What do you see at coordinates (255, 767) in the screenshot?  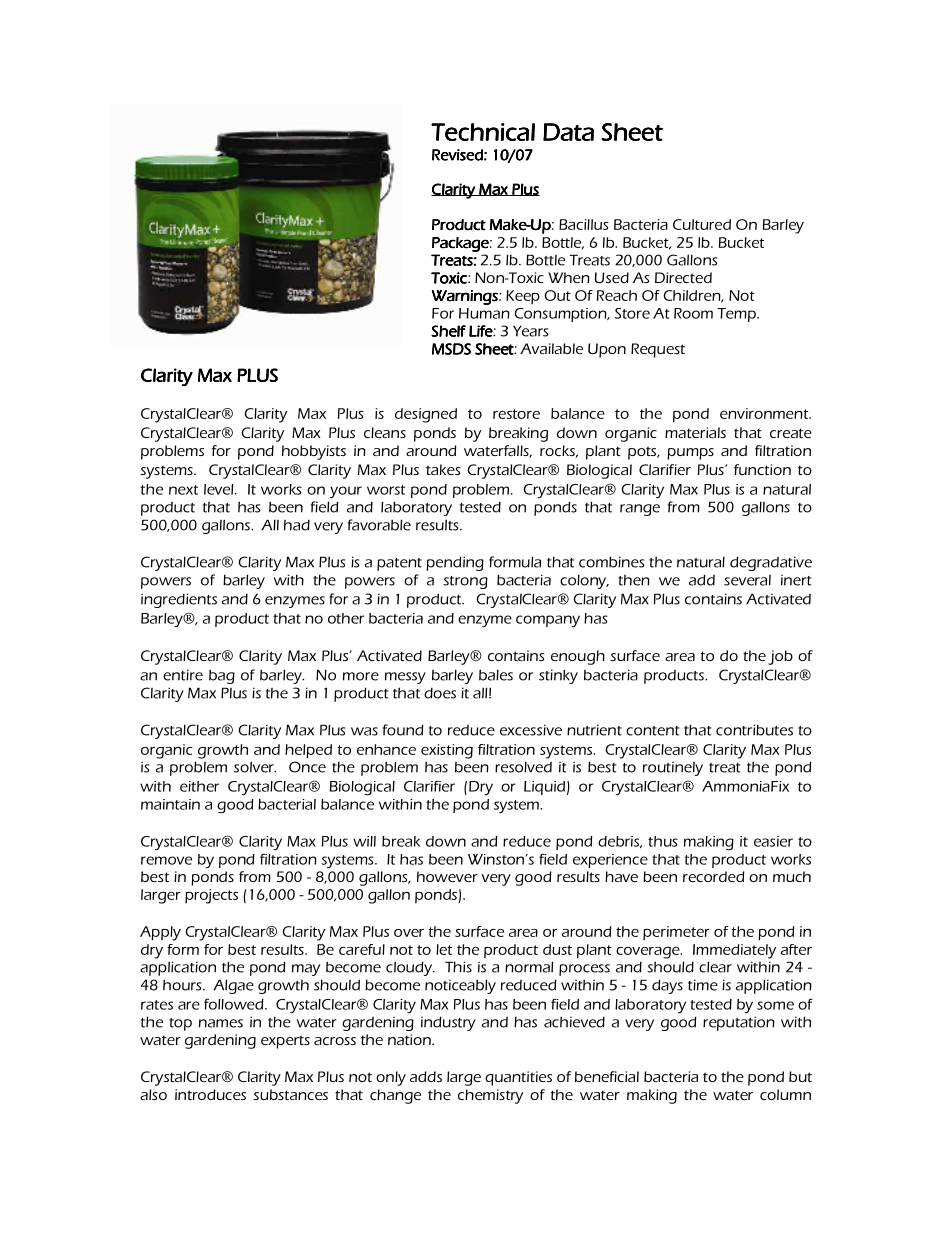 I see `solver` at bounding box center [255, 767].
